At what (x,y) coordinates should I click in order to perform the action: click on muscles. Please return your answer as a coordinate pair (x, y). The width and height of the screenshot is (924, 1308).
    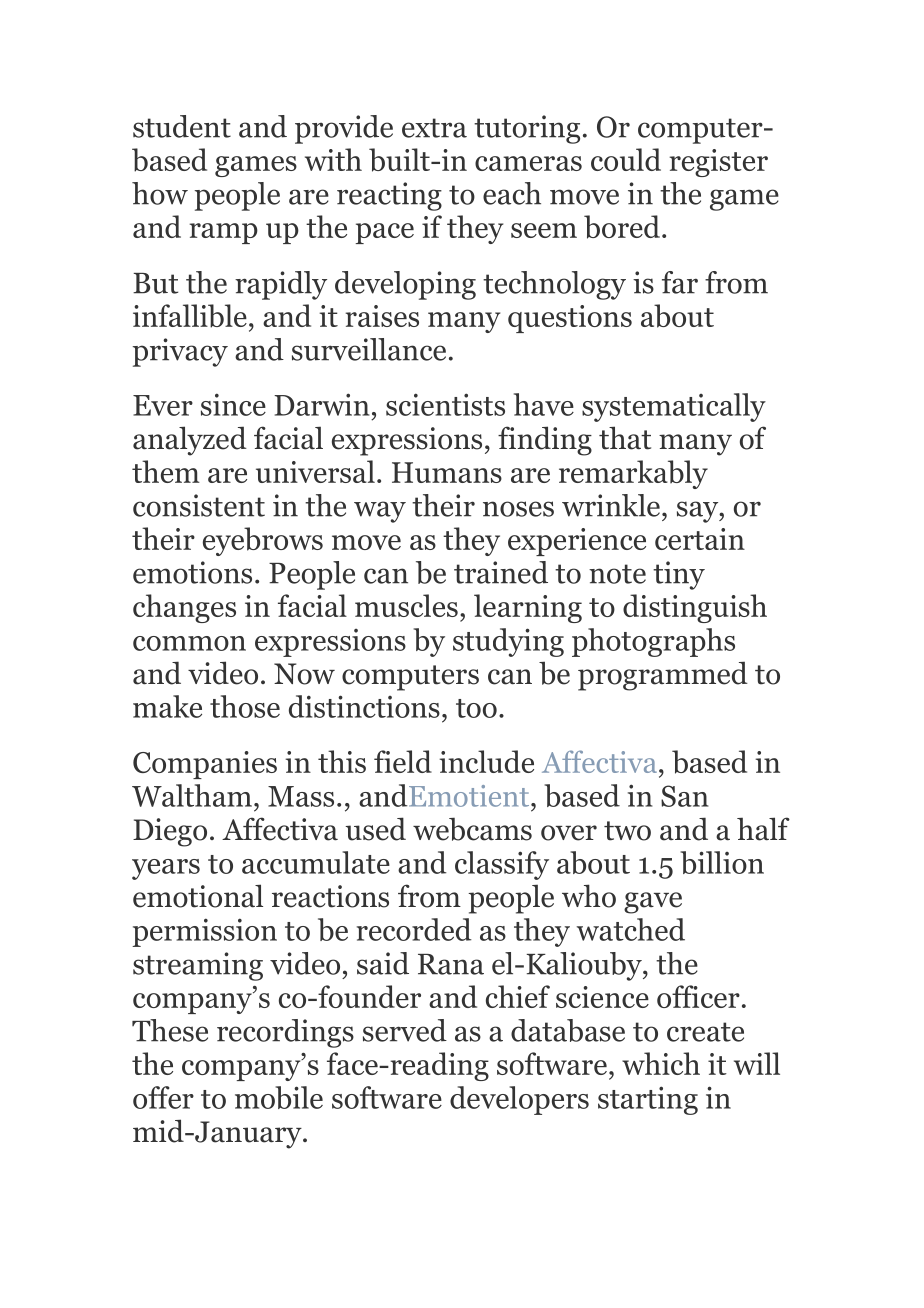
    Looking at the image, I should click on (406, 605).
